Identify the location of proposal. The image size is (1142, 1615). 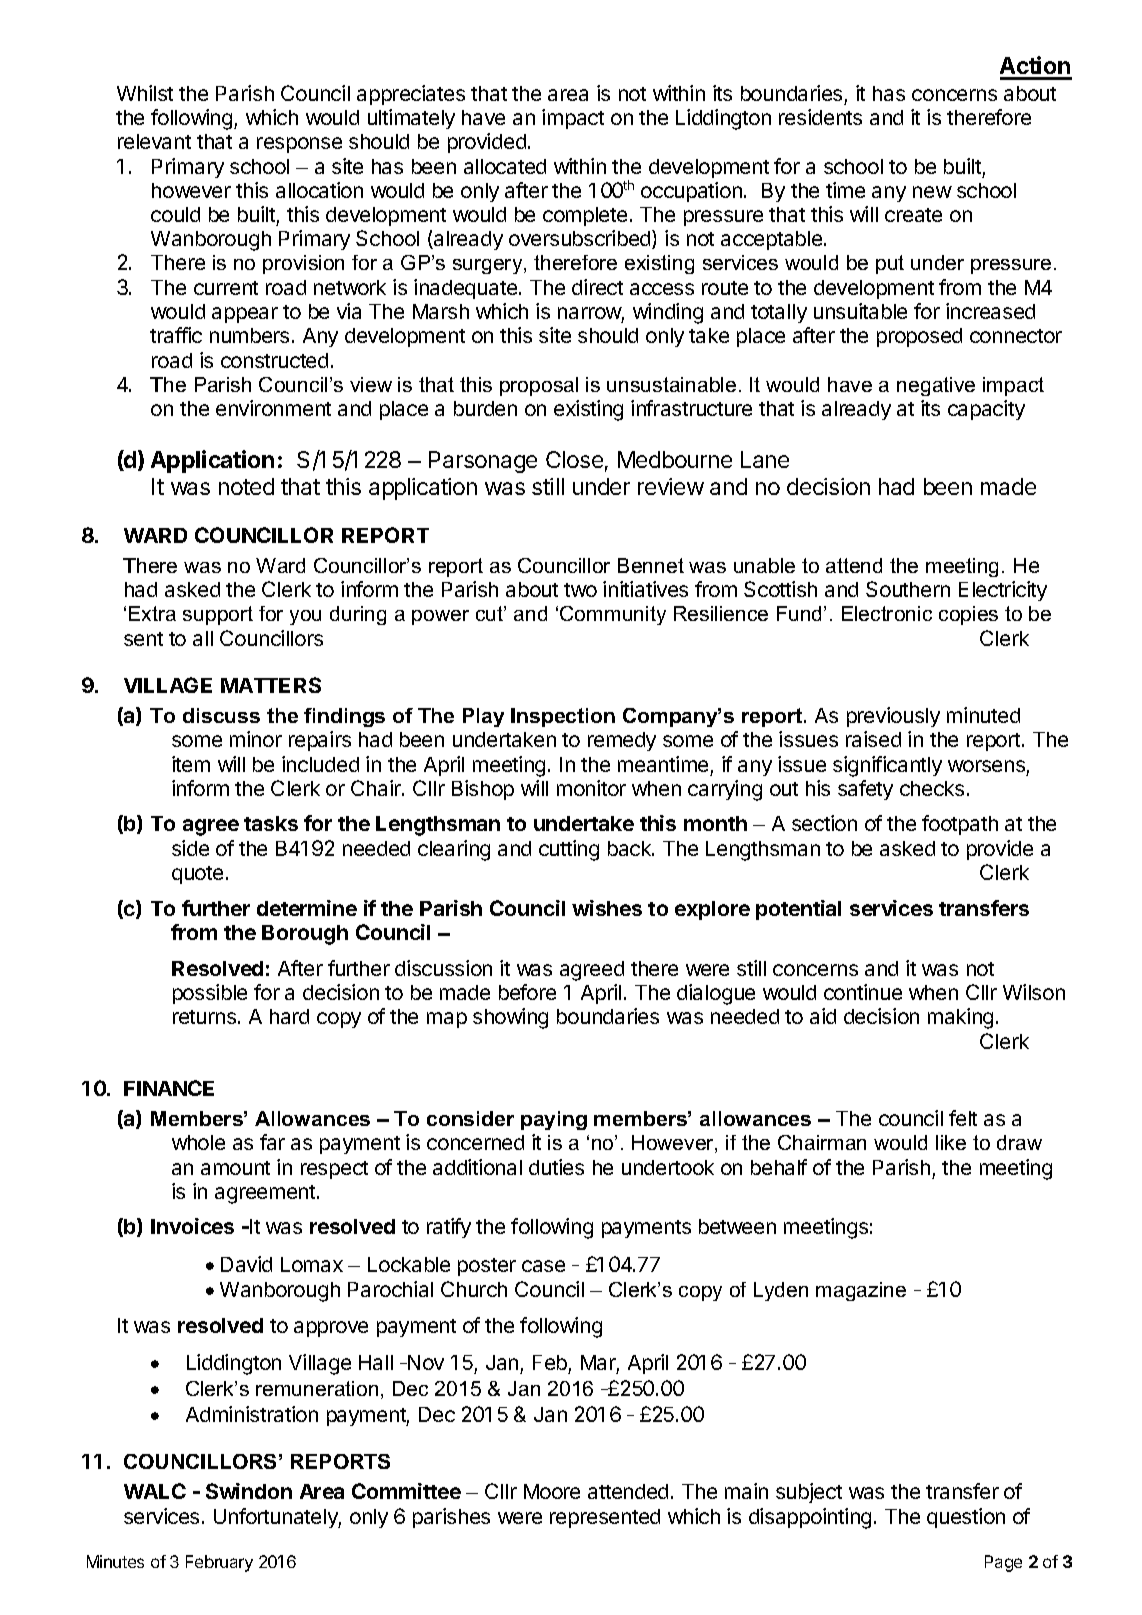
(539, 386).
